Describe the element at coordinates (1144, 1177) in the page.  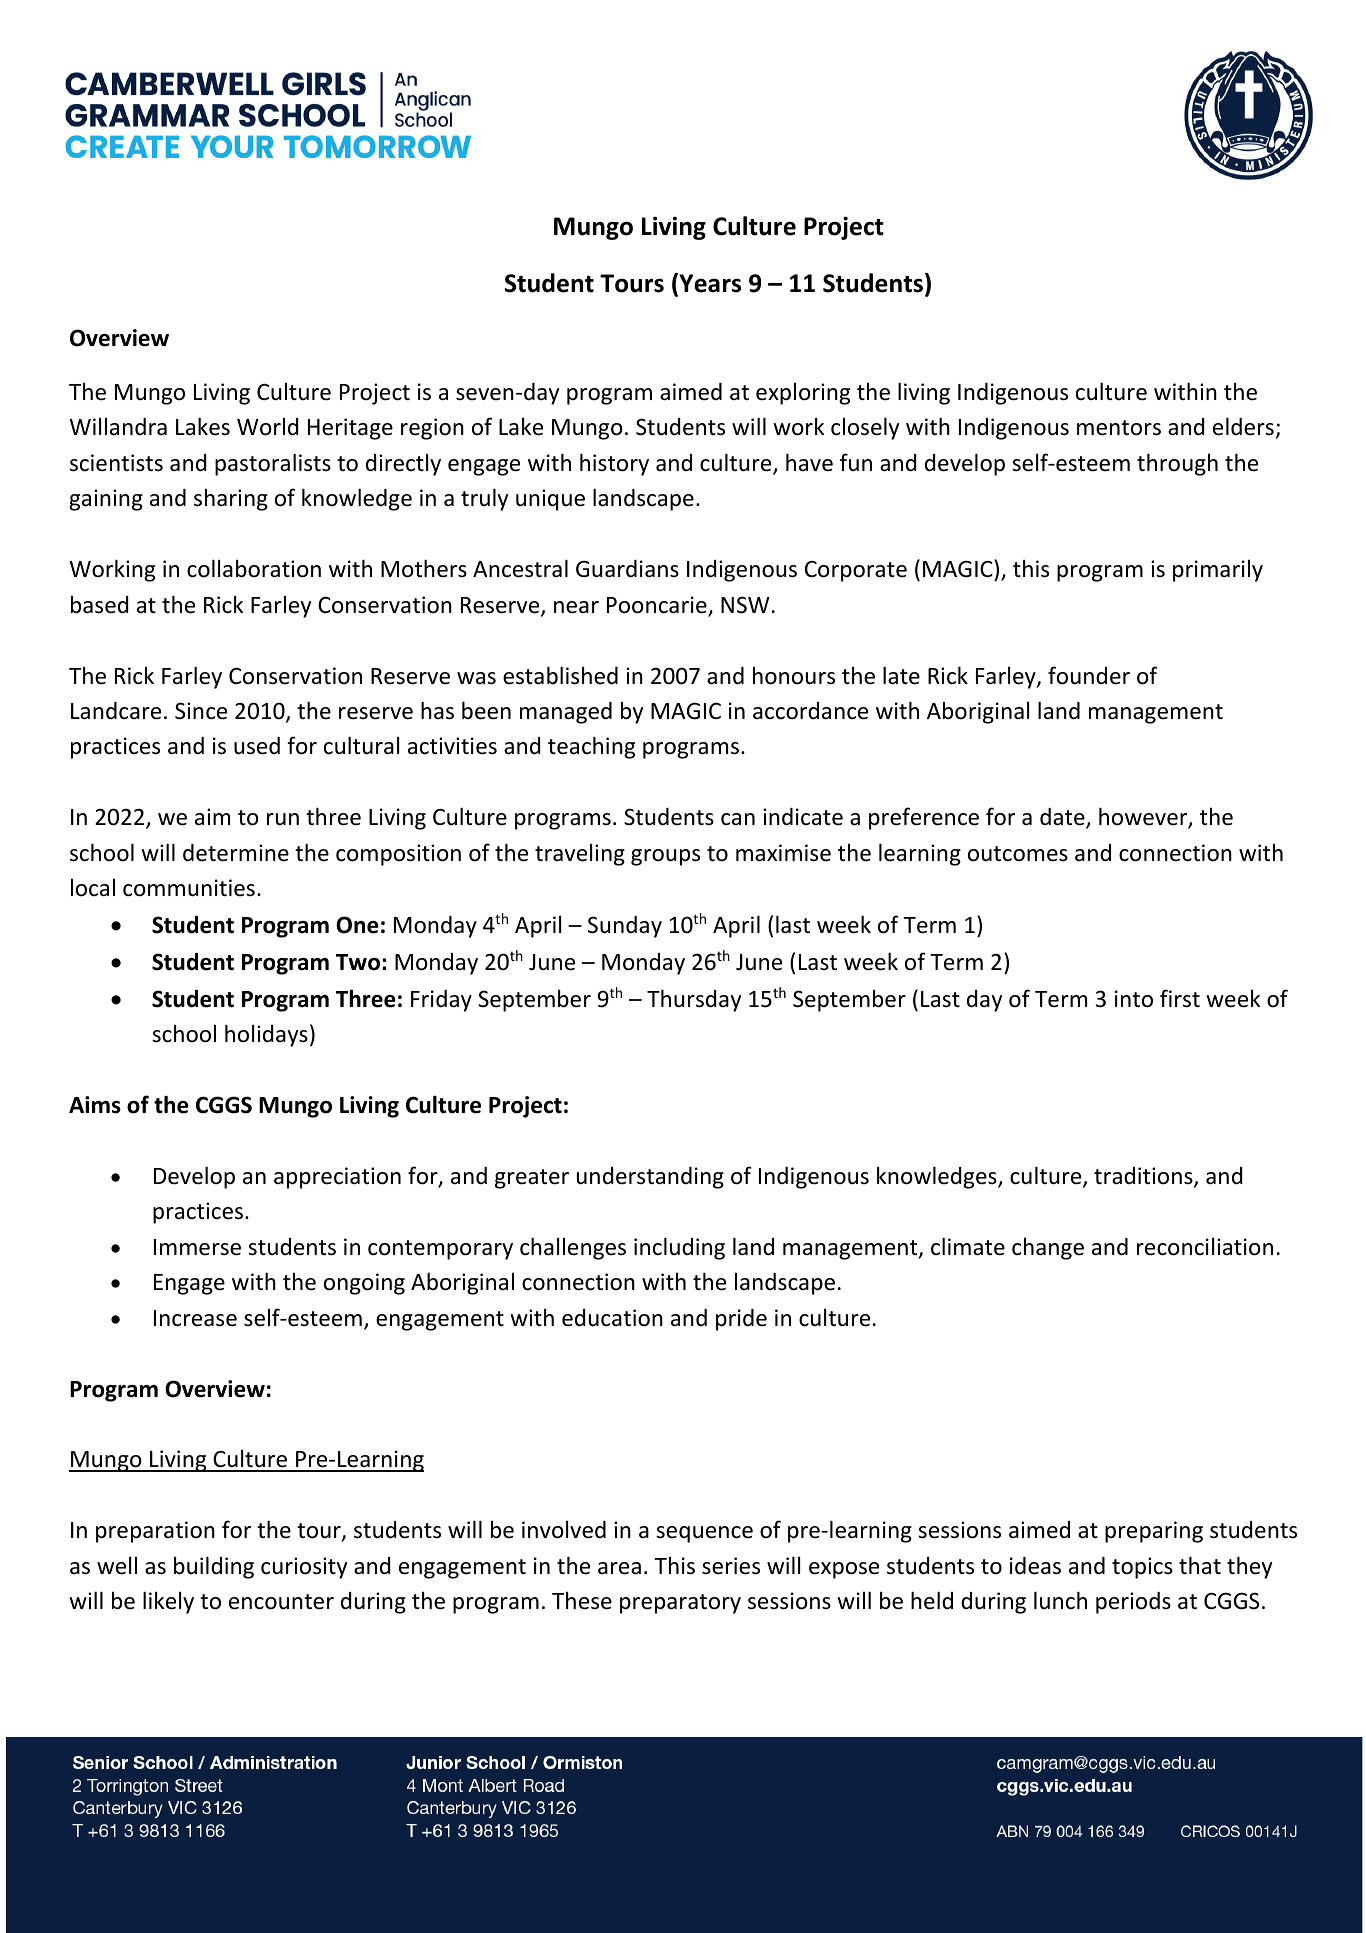
I see `traditions` at that location.
